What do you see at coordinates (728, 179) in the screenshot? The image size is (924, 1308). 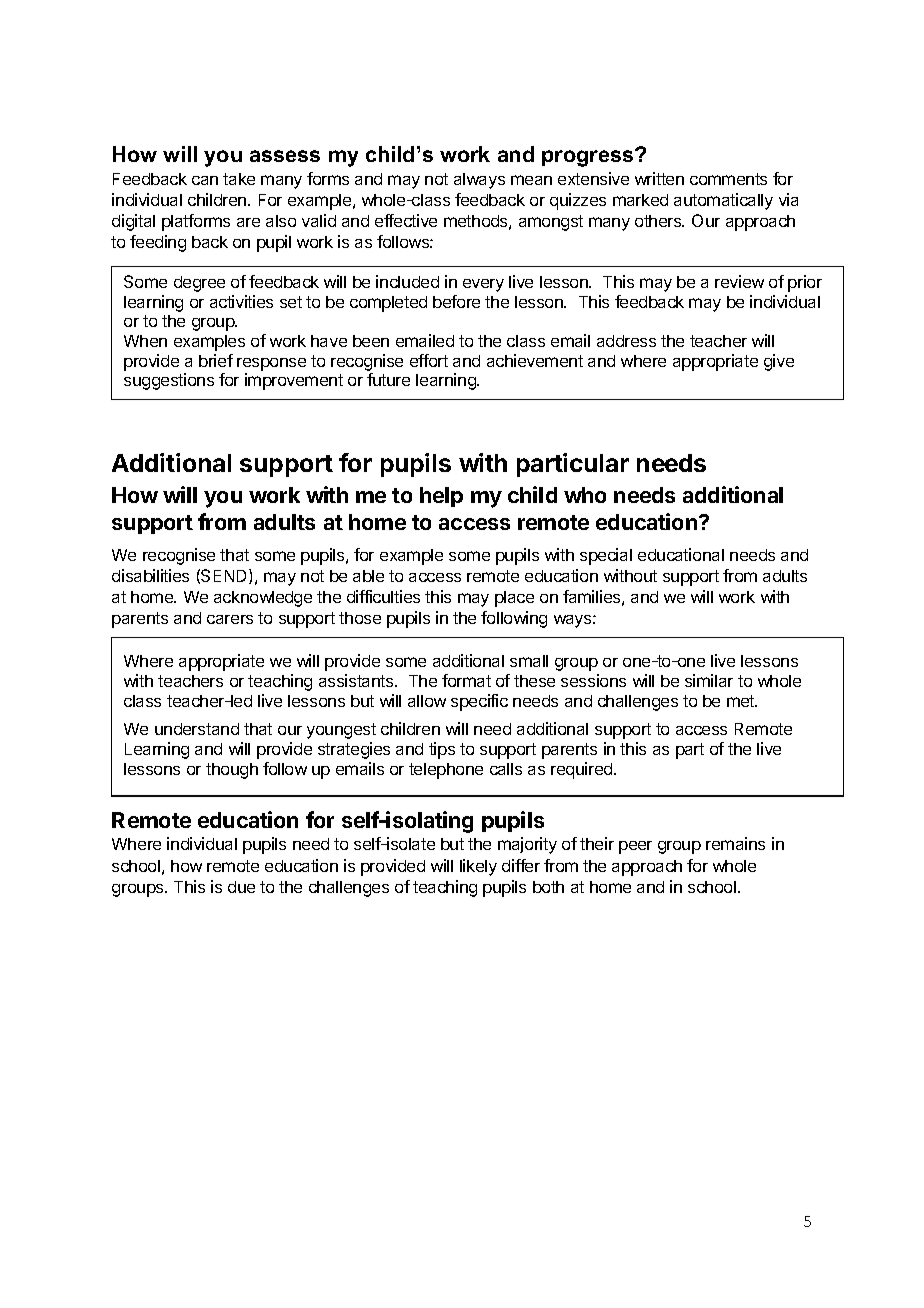 I see `comments` at bounding box center [728, 179].
